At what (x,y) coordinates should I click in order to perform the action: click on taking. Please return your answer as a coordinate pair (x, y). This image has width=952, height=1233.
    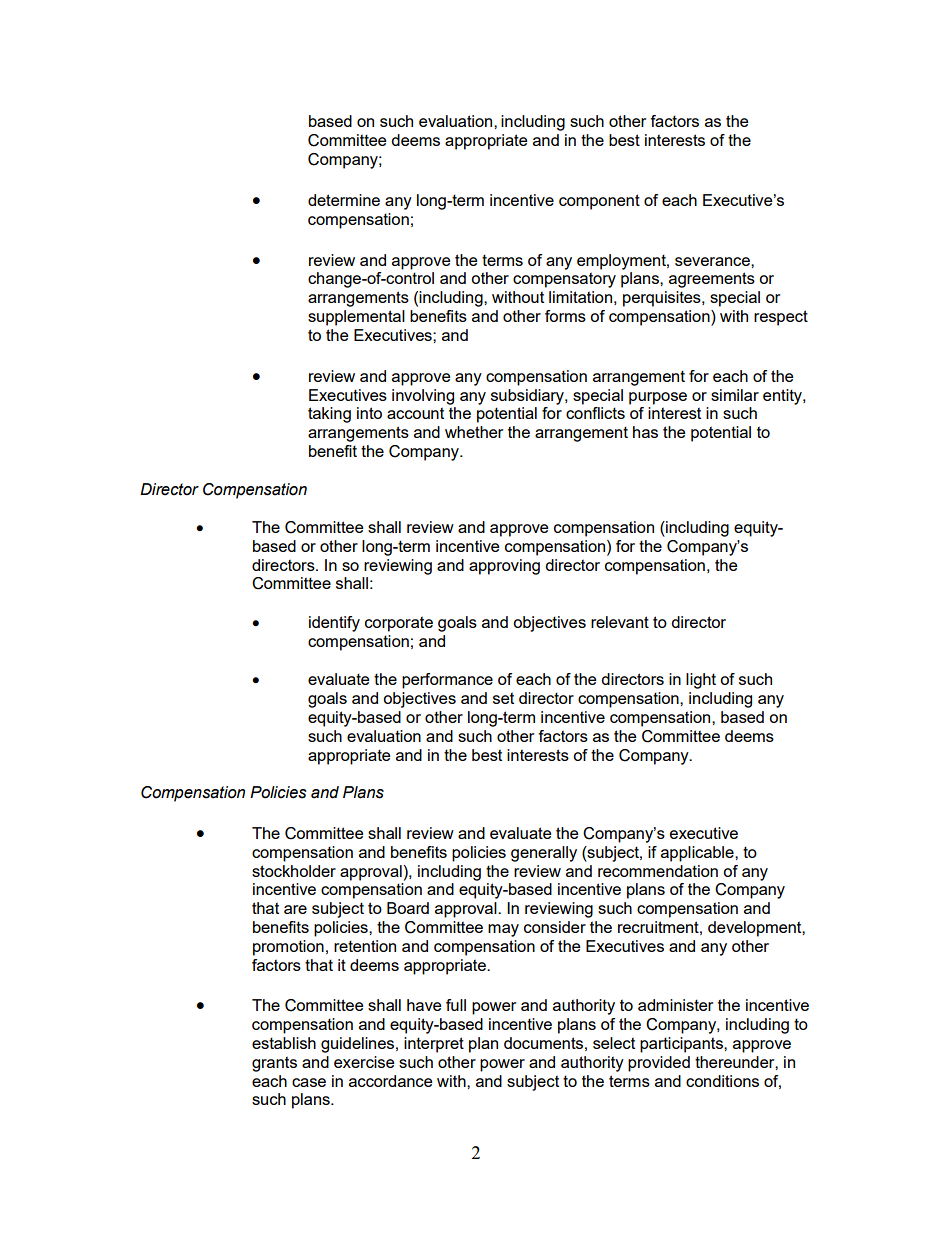
    Looking at the image, I should click on (329, 415).
